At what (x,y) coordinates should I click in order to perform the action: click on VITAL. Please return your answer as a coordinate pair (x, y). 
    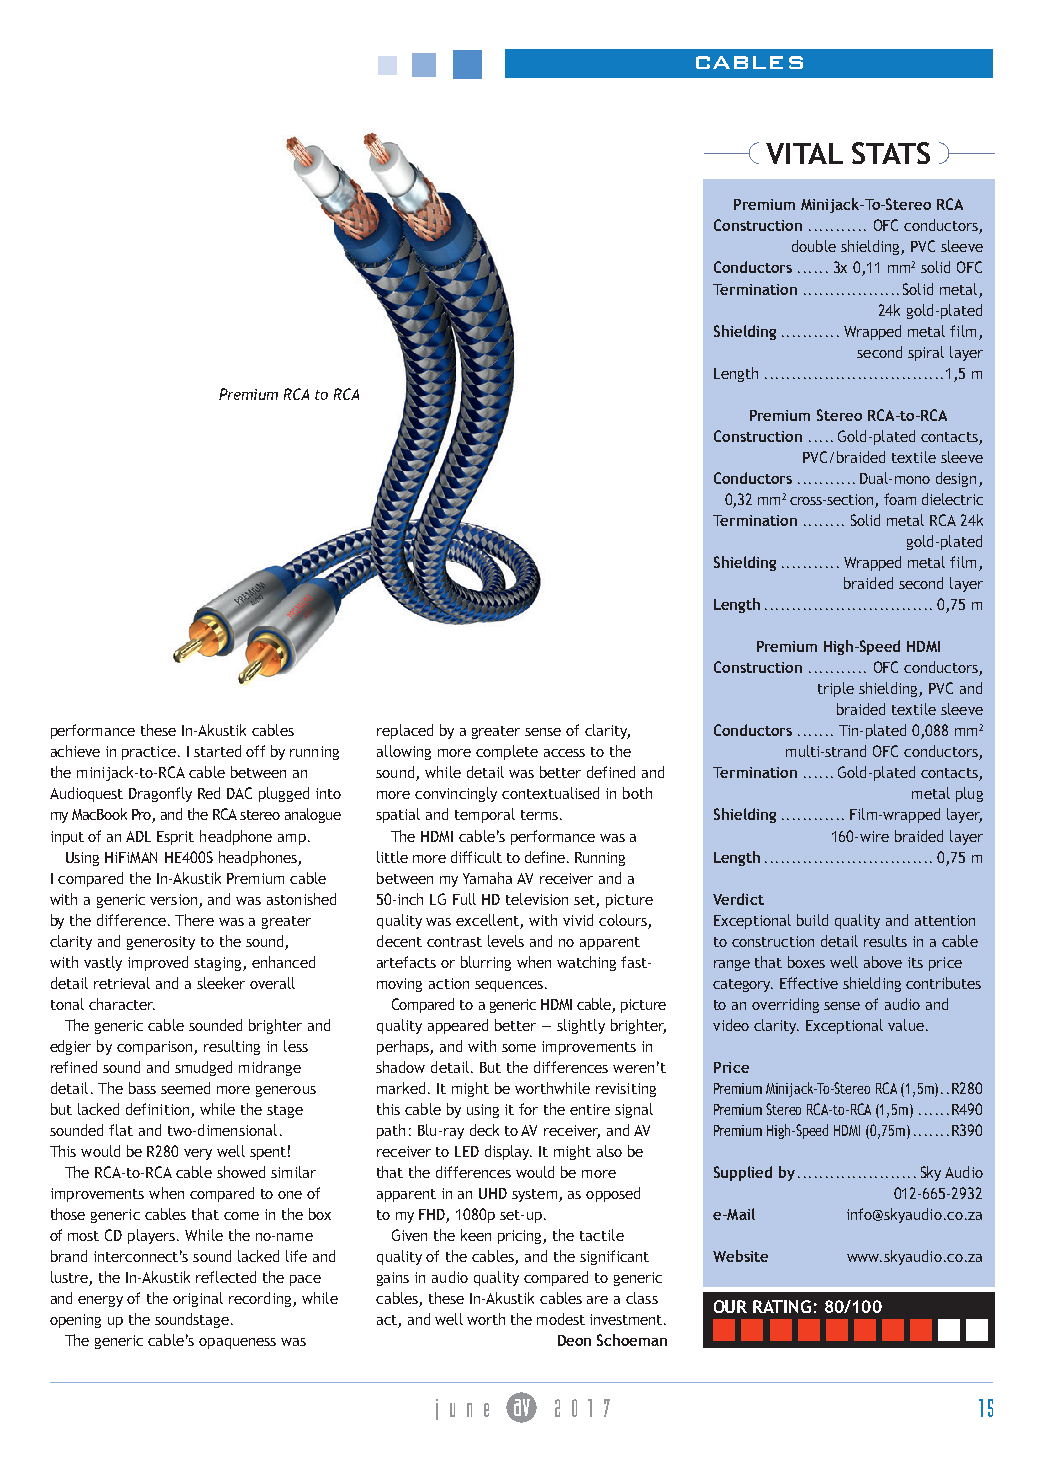
    Looking at the image, I should click on (804, 153).
